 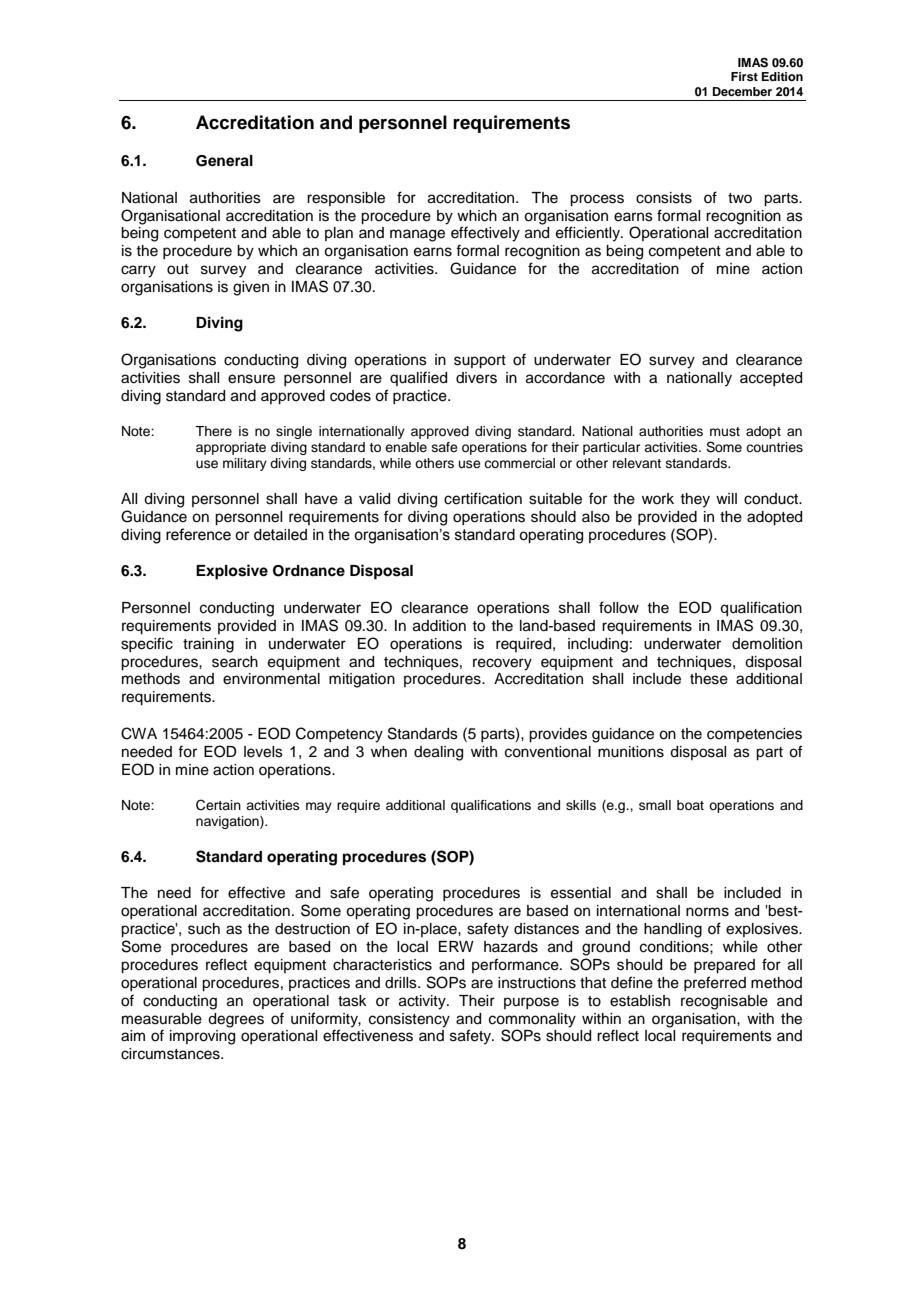 I want to click on certification, so click(x=483, y=498).
